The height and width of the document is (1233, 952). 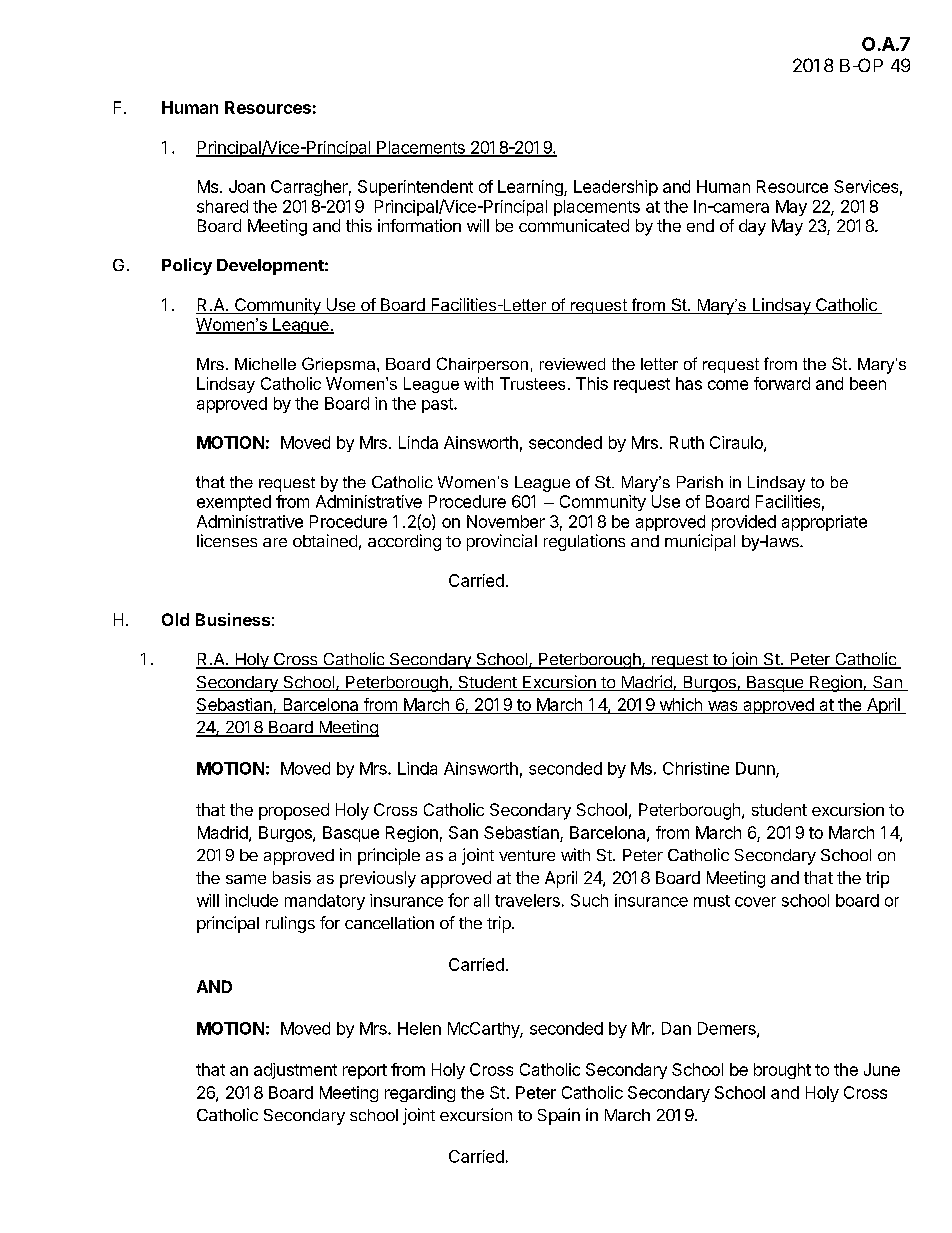 What do you see at coordinates (681, 704) in the document?
I see `which` at bounding box center [681, 704].
